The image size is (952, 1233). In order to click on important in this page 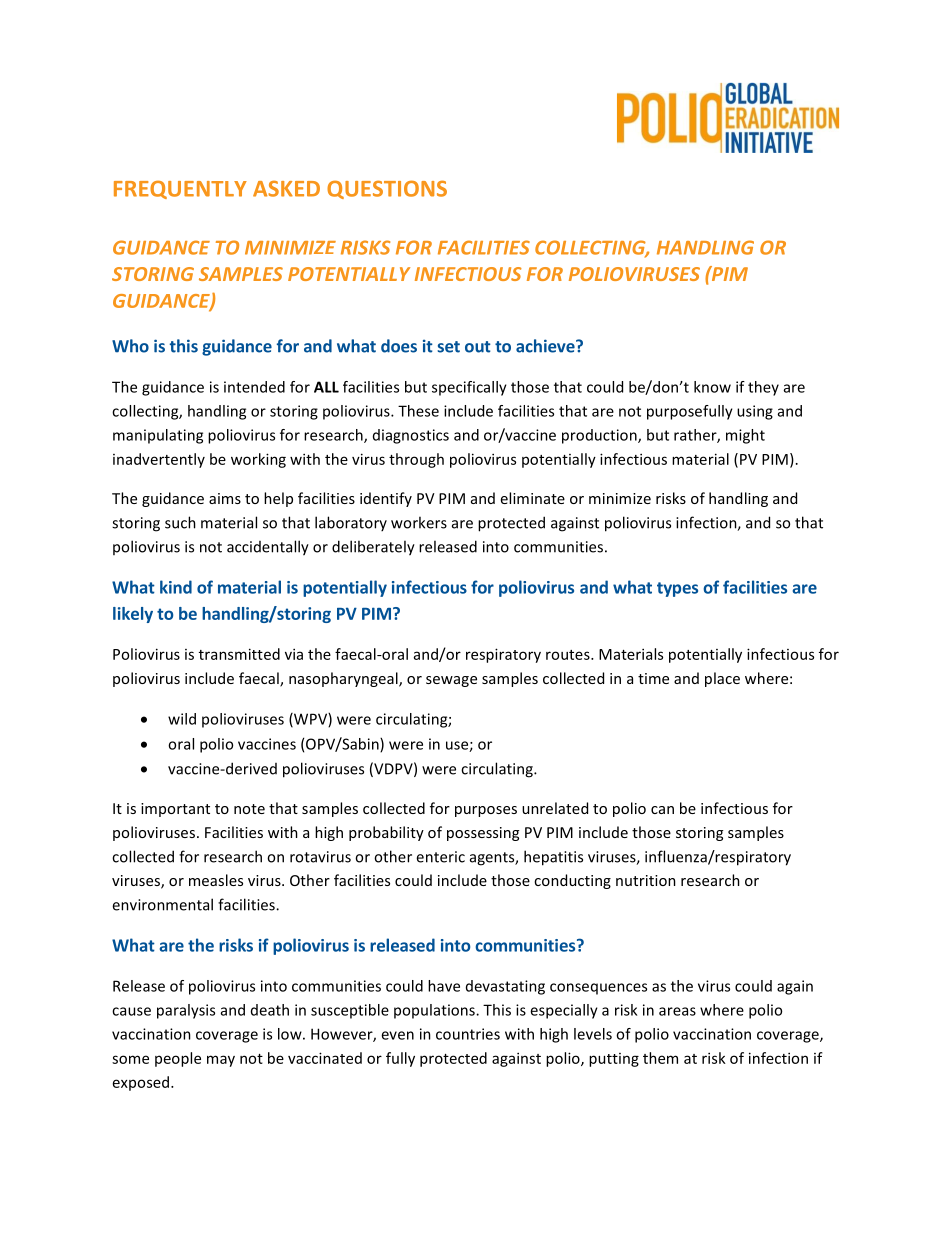, I will do `click(175, 810)`.
